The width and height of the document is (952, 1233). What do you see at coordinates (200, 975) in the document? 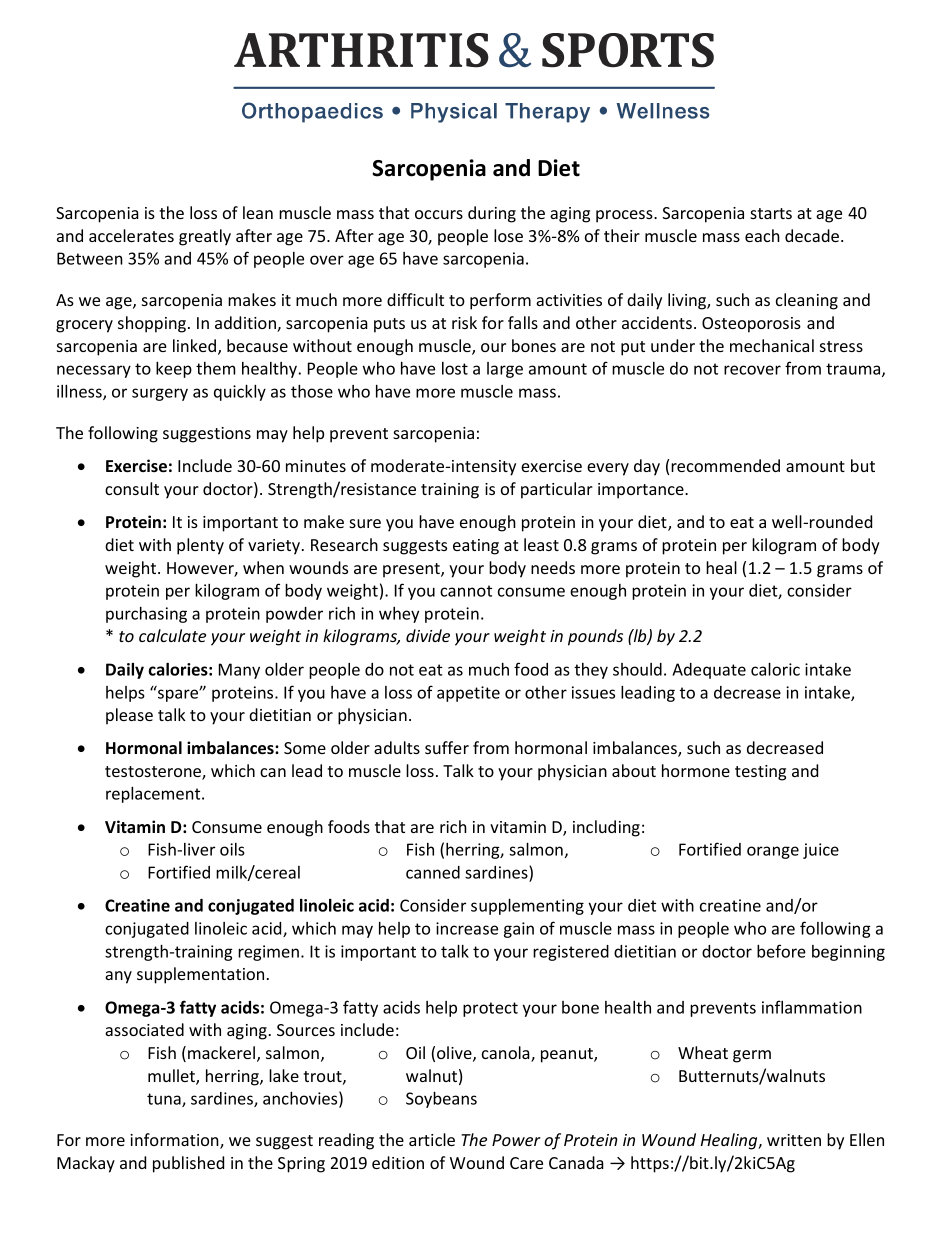
I see `supplementation` at bounding box center [200, 975].
